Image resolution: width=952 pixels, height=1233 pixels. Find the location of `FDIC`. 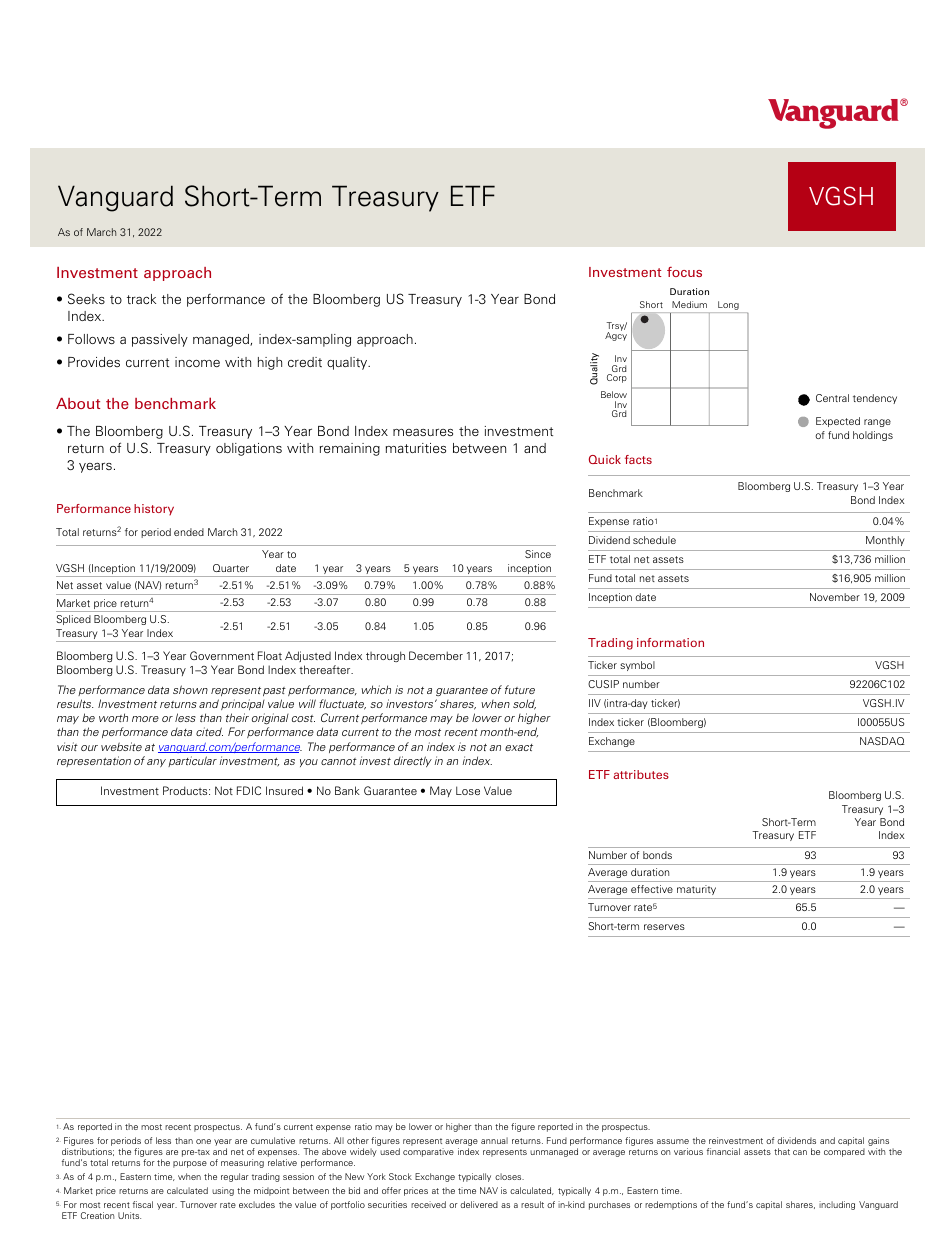

FDIC is located at coordinates (249, 790).
